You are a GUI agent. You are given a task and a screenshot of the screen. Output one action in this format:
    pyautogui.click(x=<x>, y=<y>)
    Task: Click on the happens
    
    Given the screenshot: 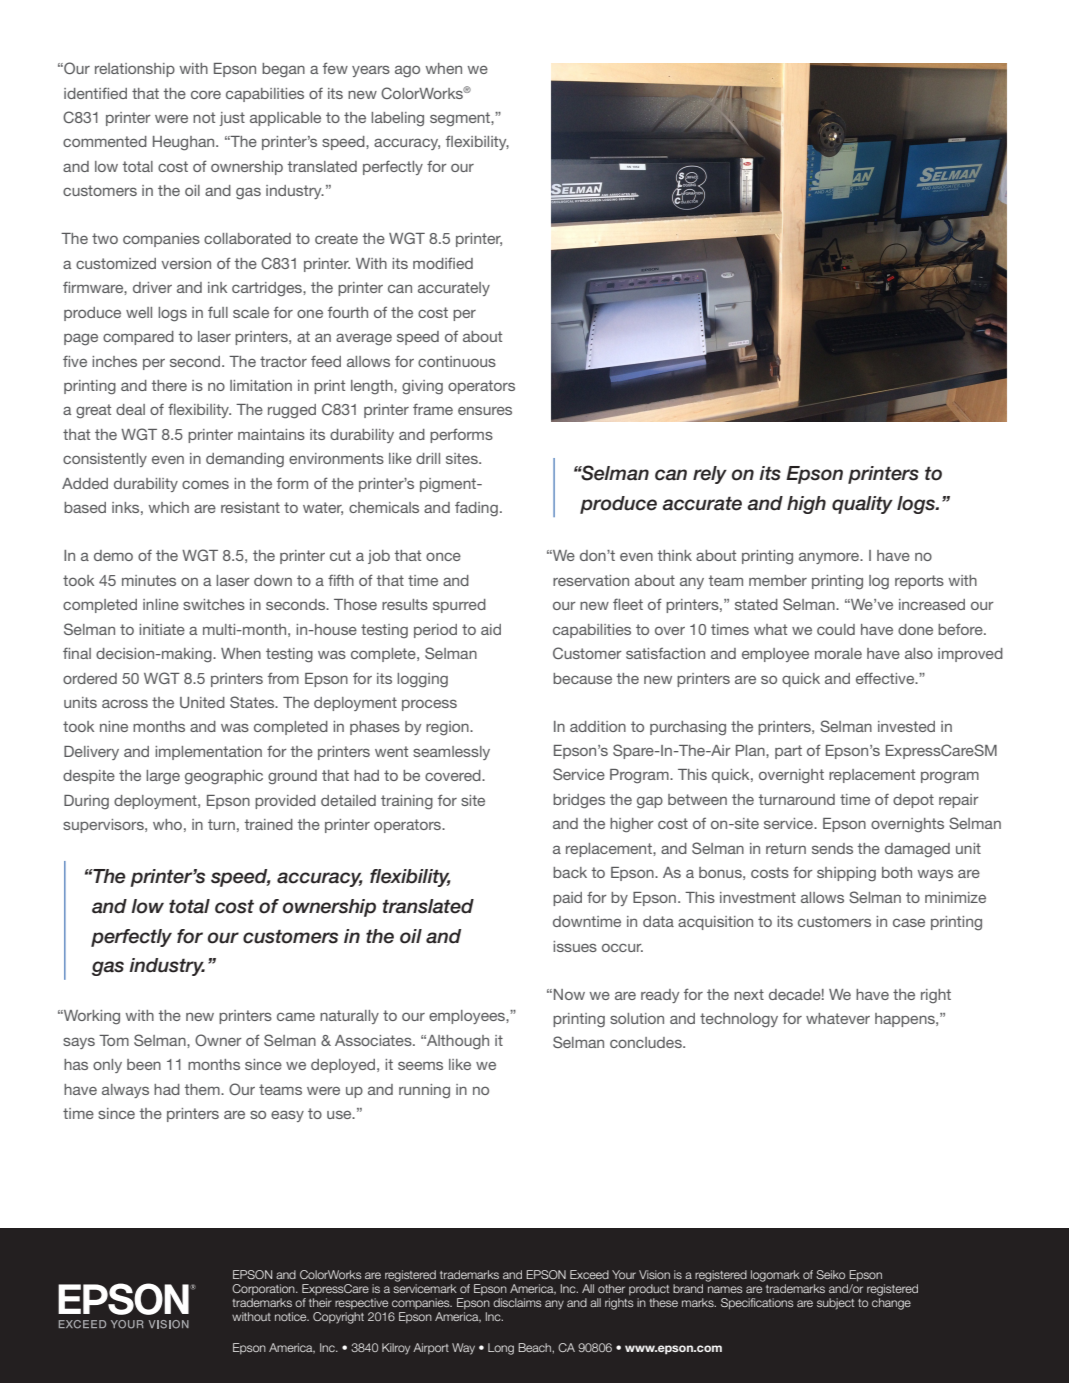 What is the action you would take?
    pyautogui.click(x=906, y=1020)
